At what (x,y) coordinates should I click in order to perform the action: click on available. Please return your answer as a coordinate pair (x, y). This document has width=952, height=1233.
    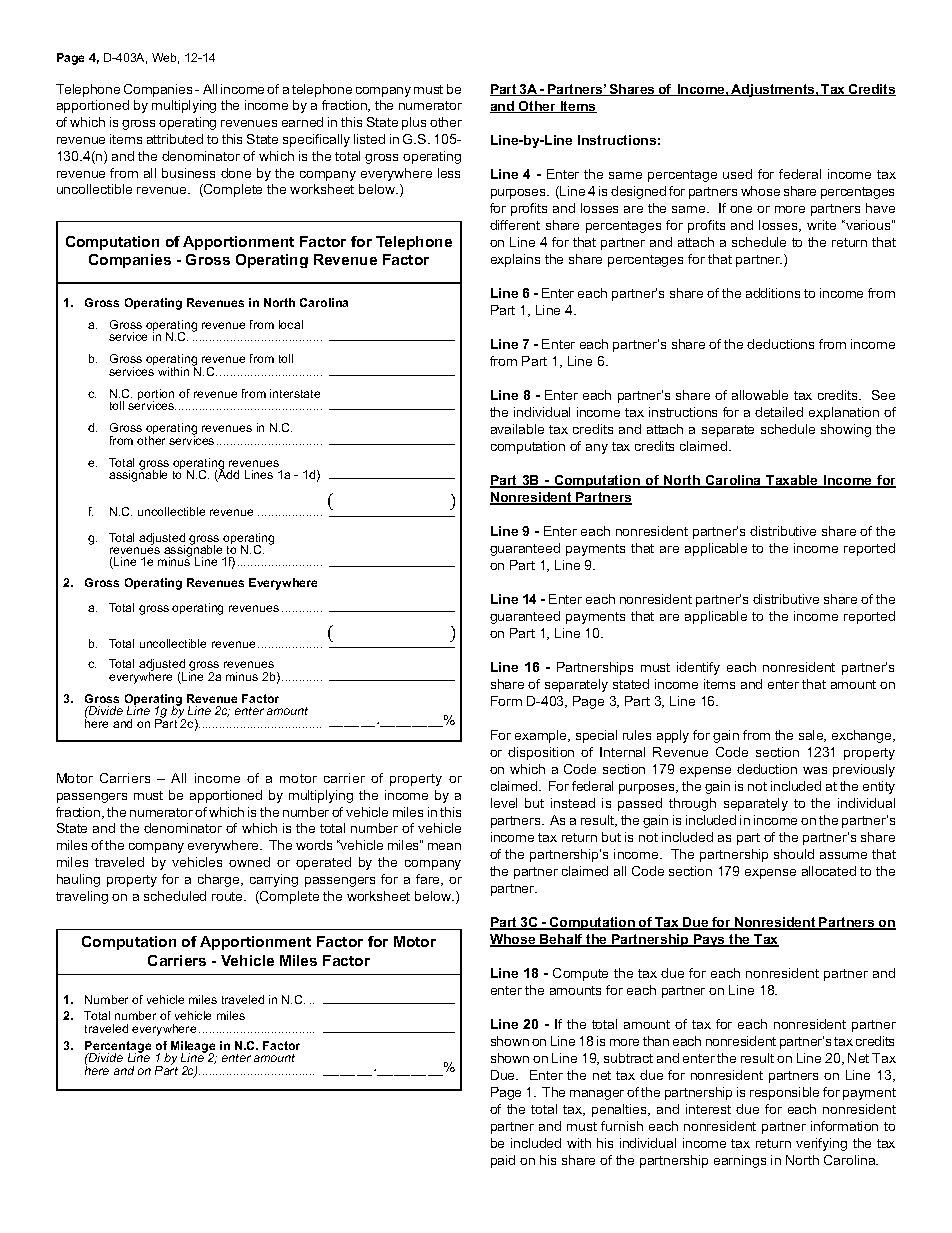
    Looking at the image, I should click on (517, 429).
